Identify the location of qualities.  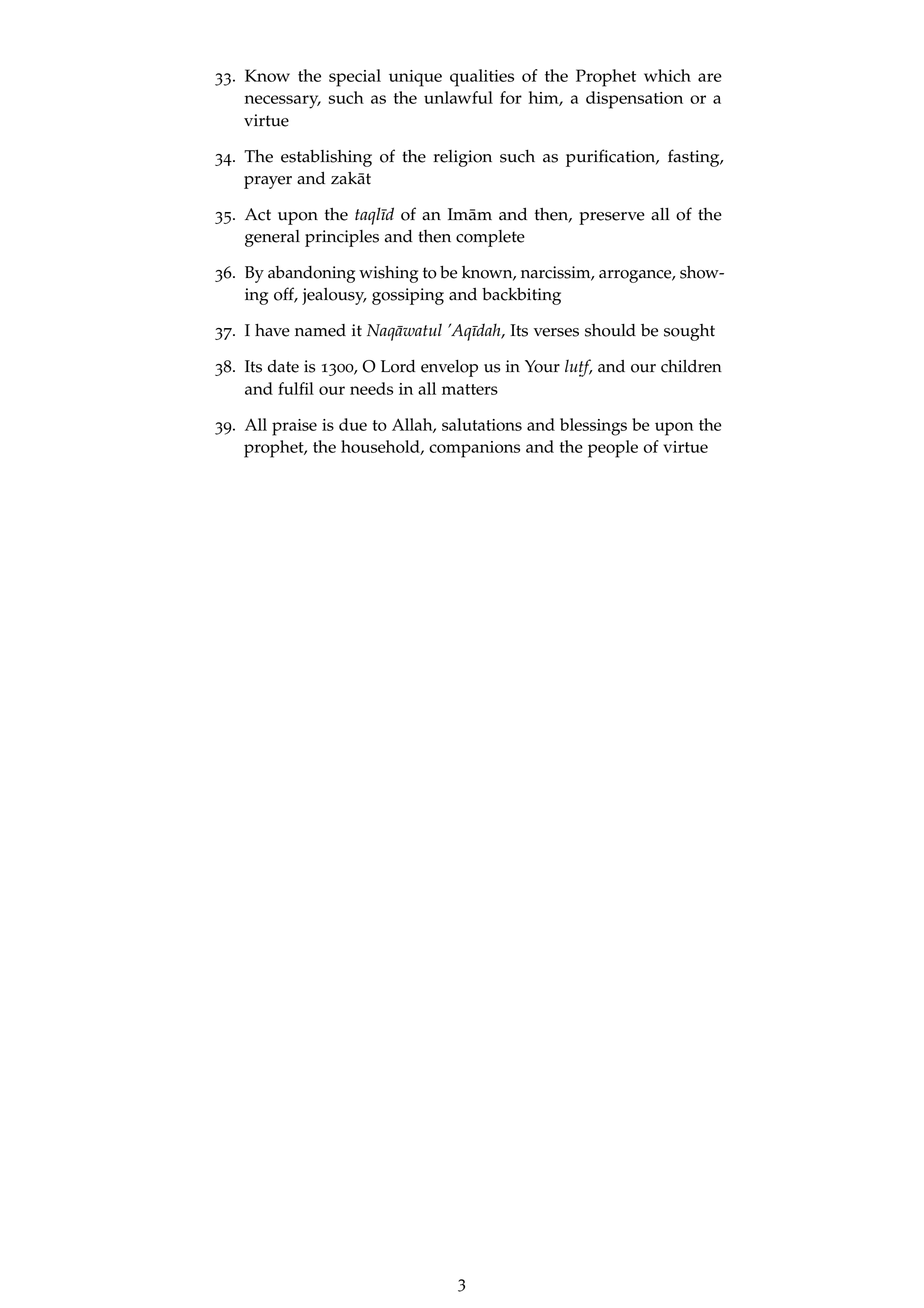
(482, 78).
